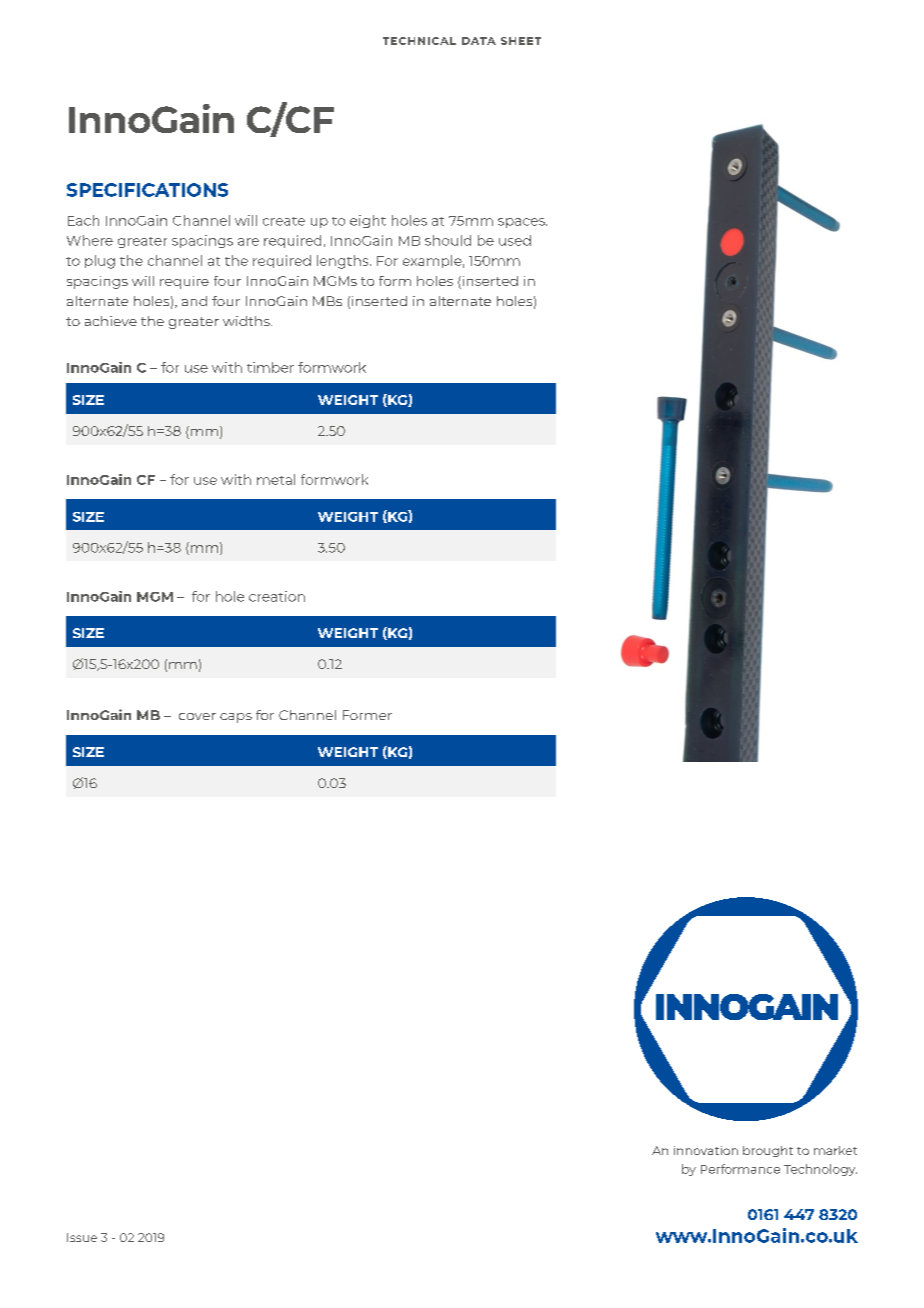 This screenshot has height=1308, width=924. Describe the element at coordinates (768, 1151) in the screenshot. I see `brought` at that location.
